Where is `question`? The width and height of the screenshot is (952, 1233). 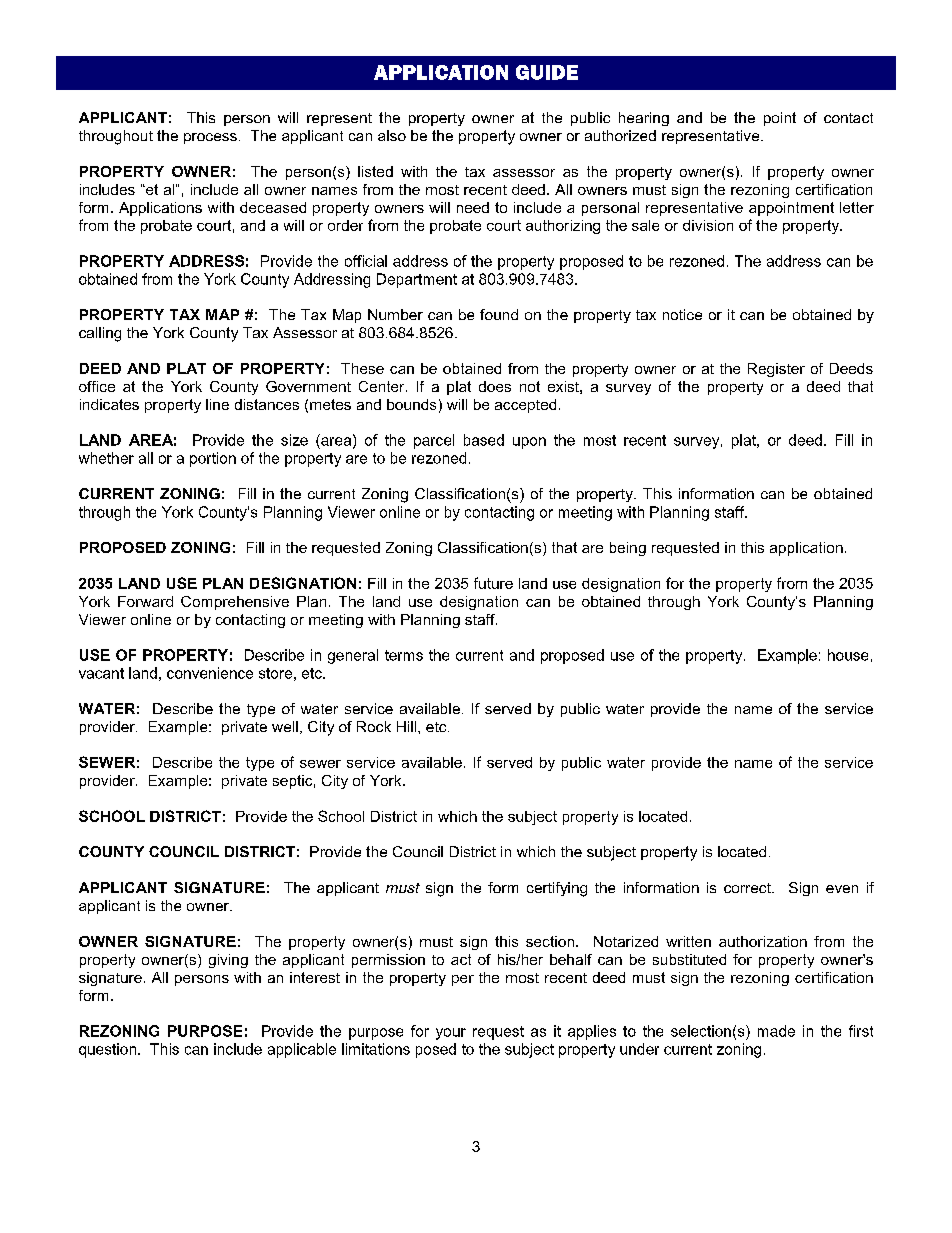 question is located at coordinates (107, 1050).
